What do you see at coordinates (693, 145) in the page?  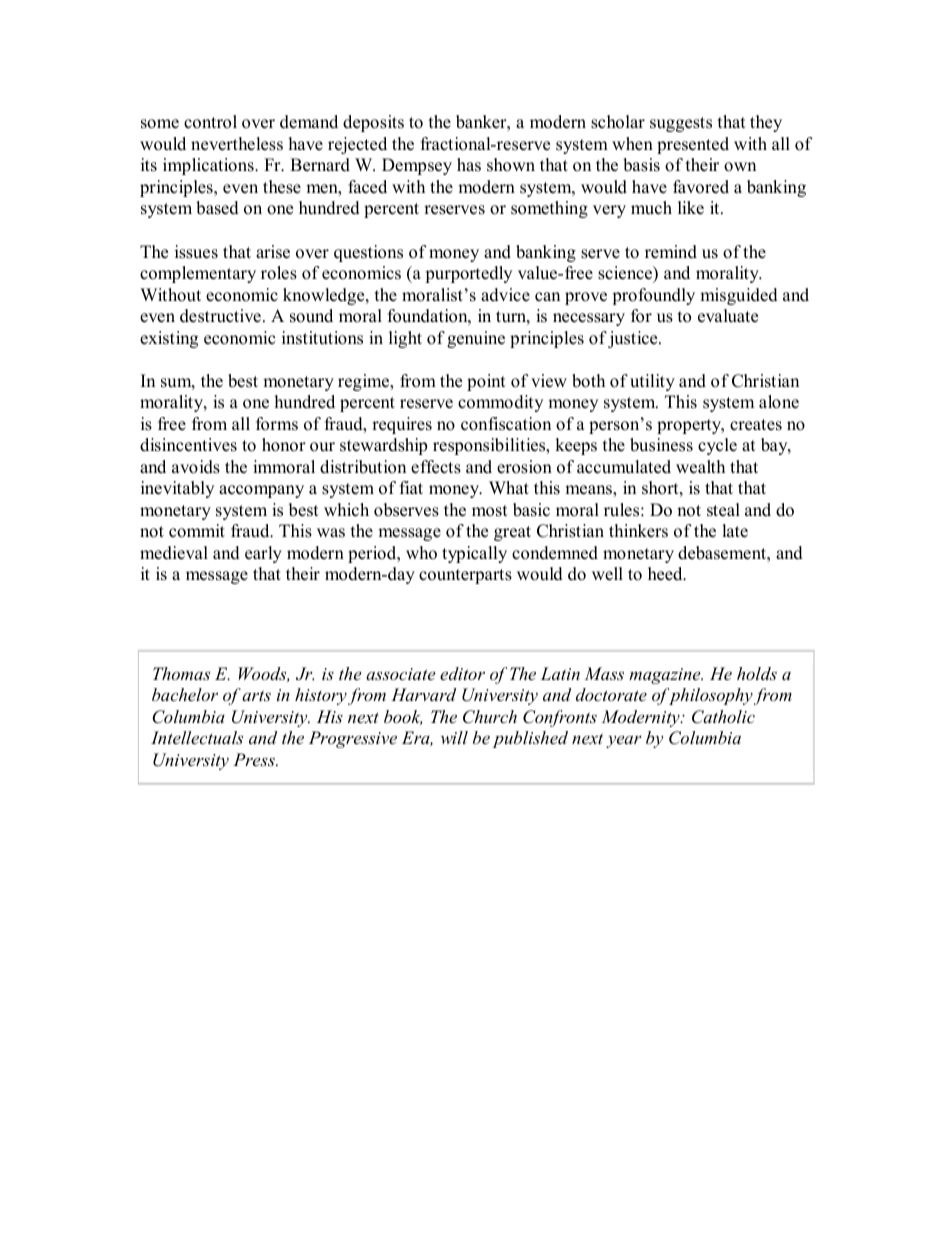 I see `presented` at bounding box center [693, 145].
